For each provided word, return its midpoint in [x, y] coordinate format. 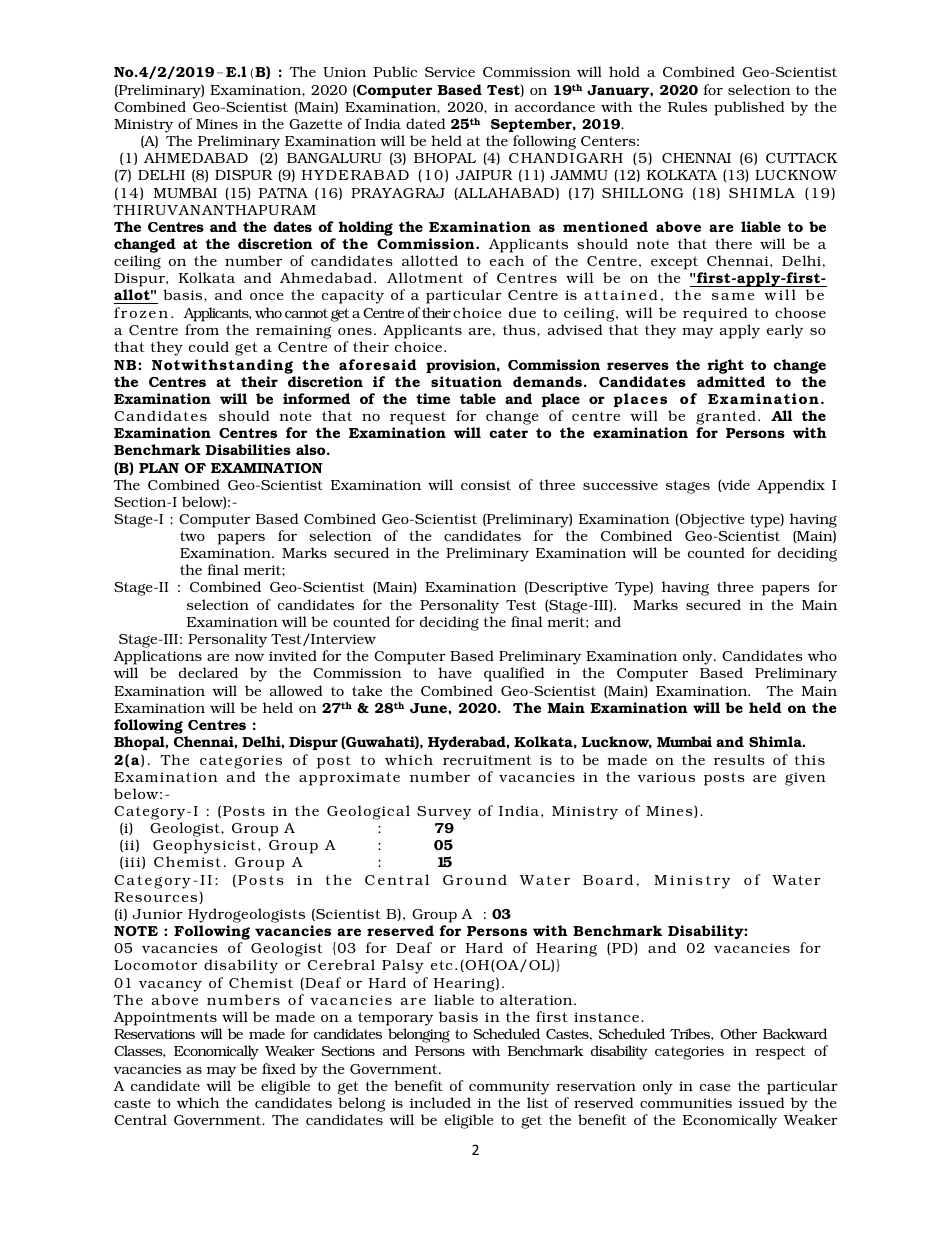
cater [508, 433]
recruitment [487, 760]
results [739, 759]
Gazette [315, 124]
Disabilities [248, 449]
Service [450, 72]
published [749, 108]
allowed [296, 690]
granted [726, 417]
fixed [279, 1068]
